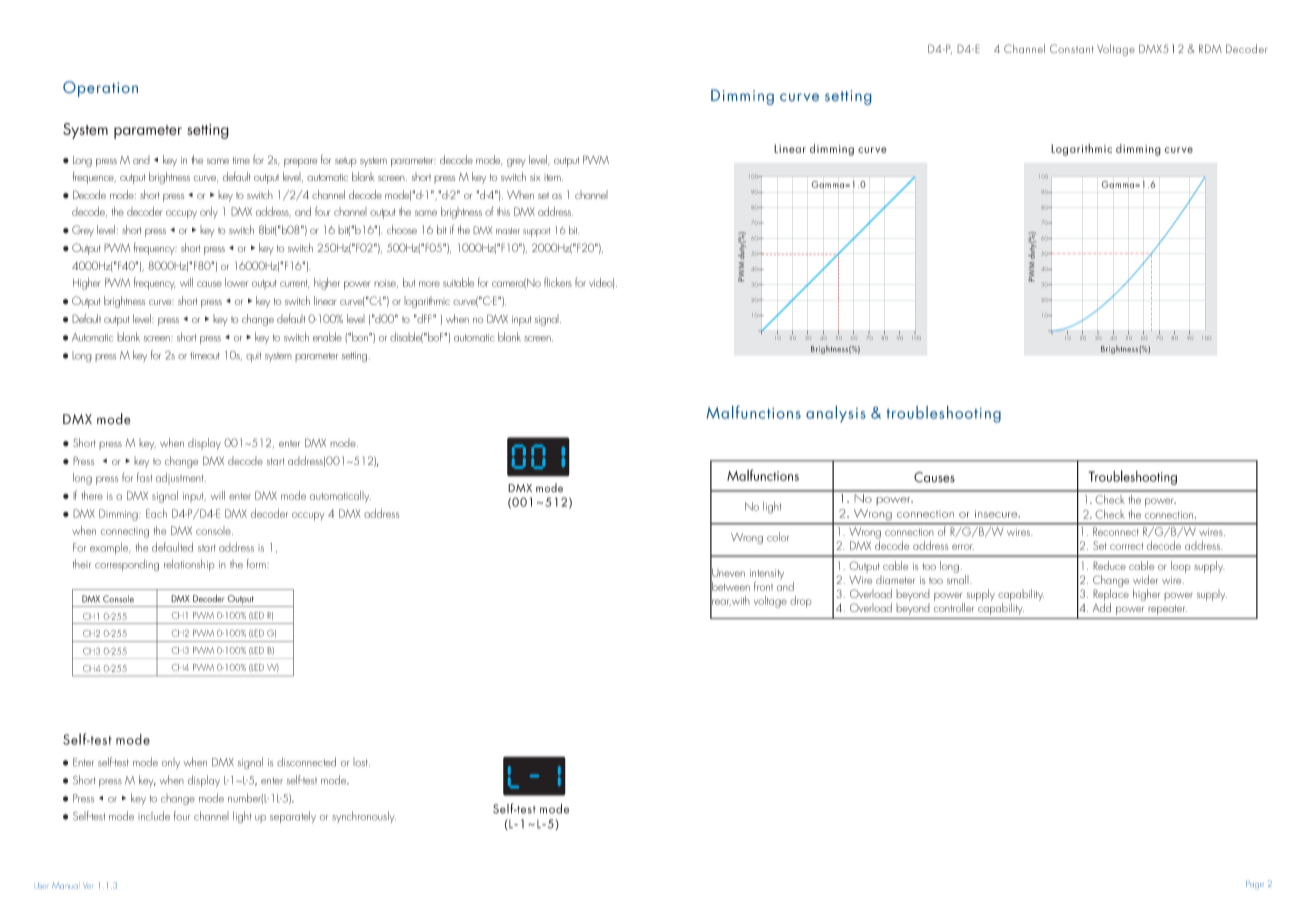  Describe the element at coordinates (553, 177) in the document. I see `item` at that location.
